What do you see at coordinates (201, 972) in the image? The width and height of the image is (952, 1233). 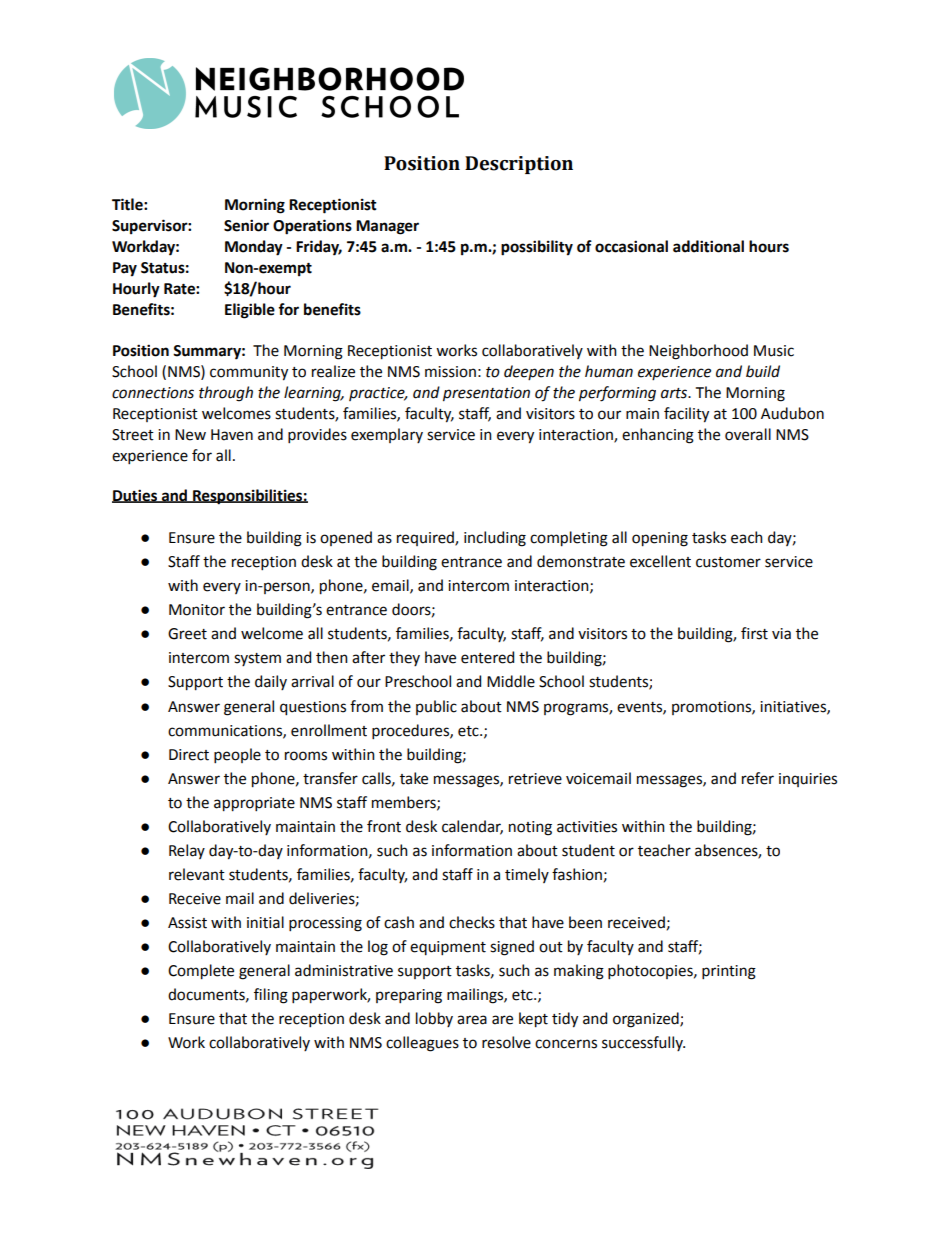 I see `Complete` at bounding box center [201, 972].
